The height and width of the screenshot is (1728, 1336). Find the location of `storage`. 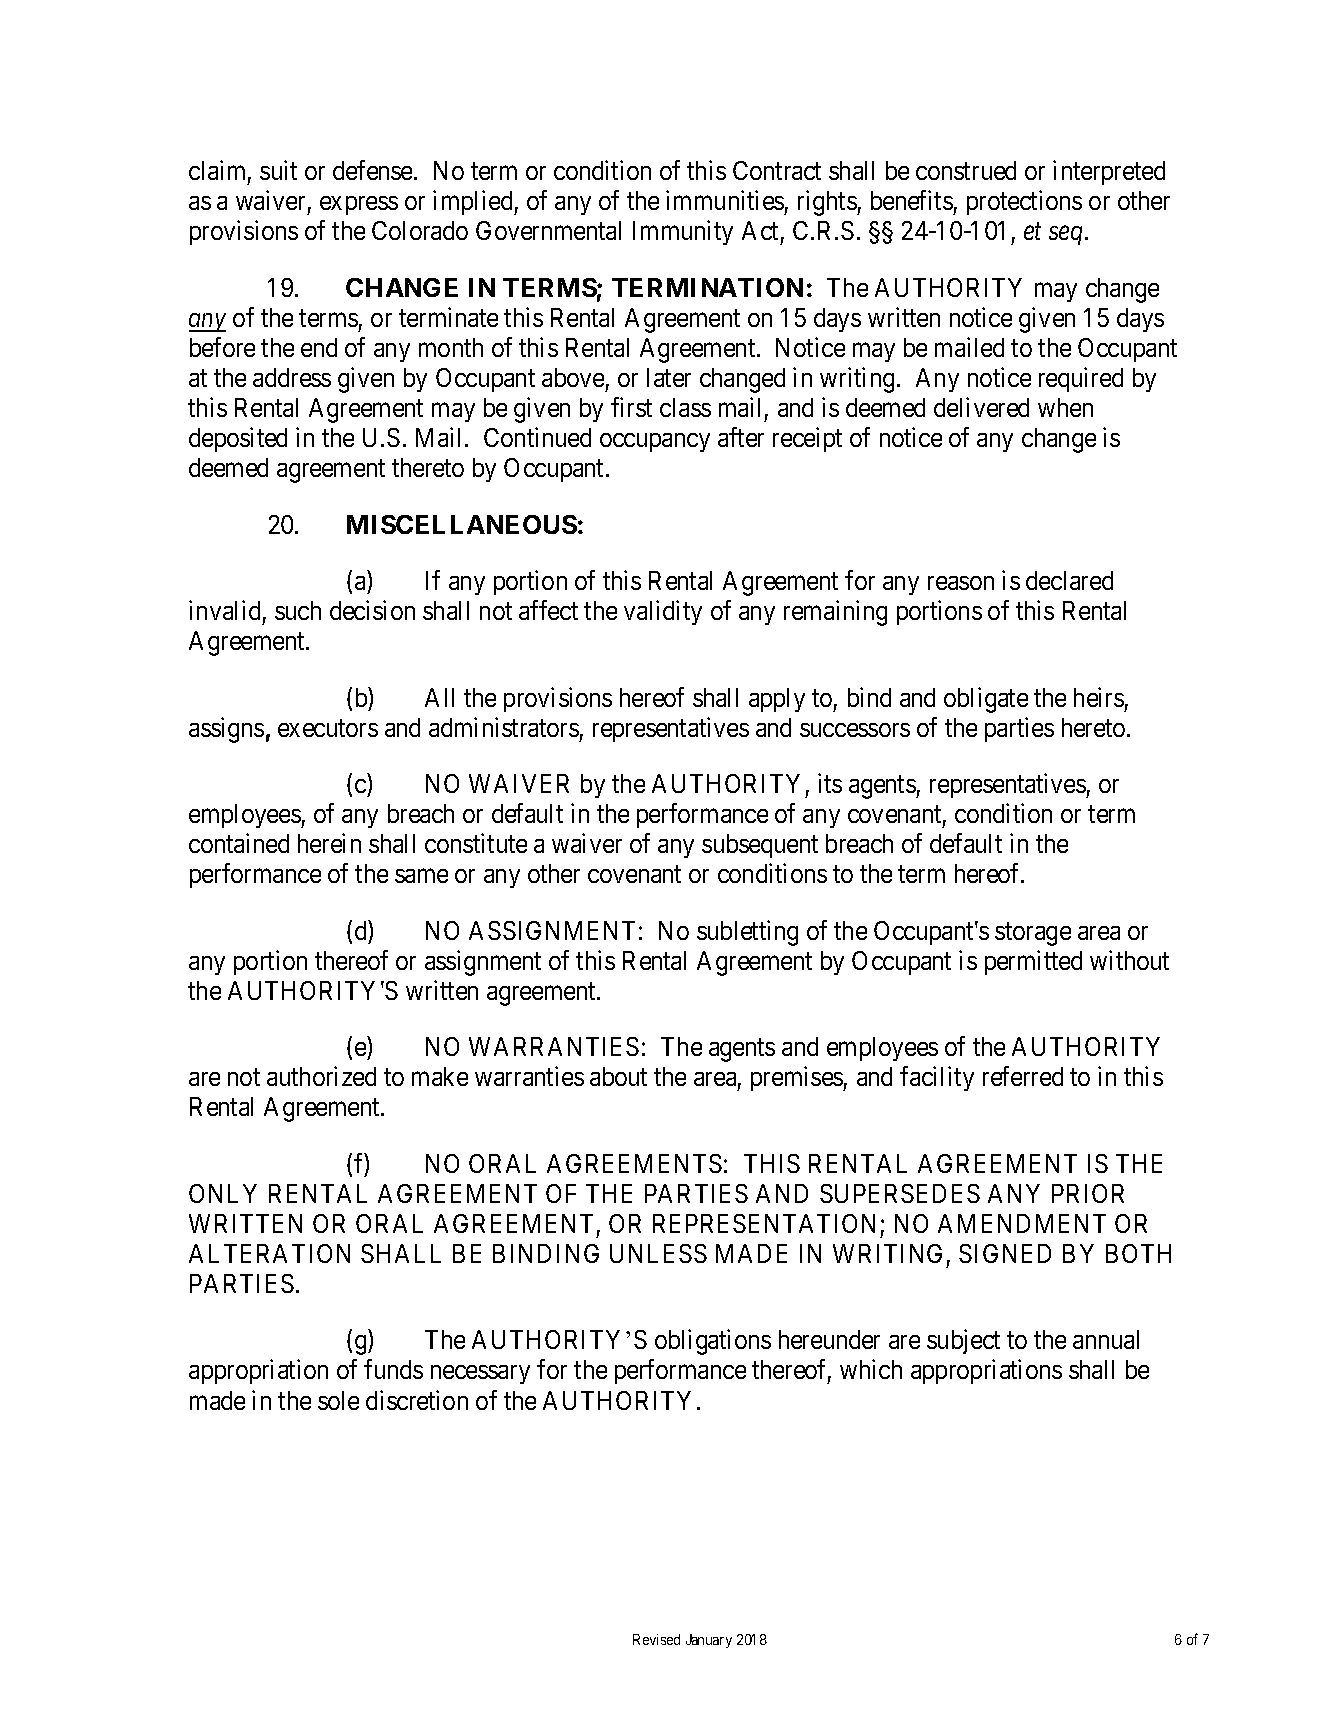

storage is located at coordinates (1033, 934).
